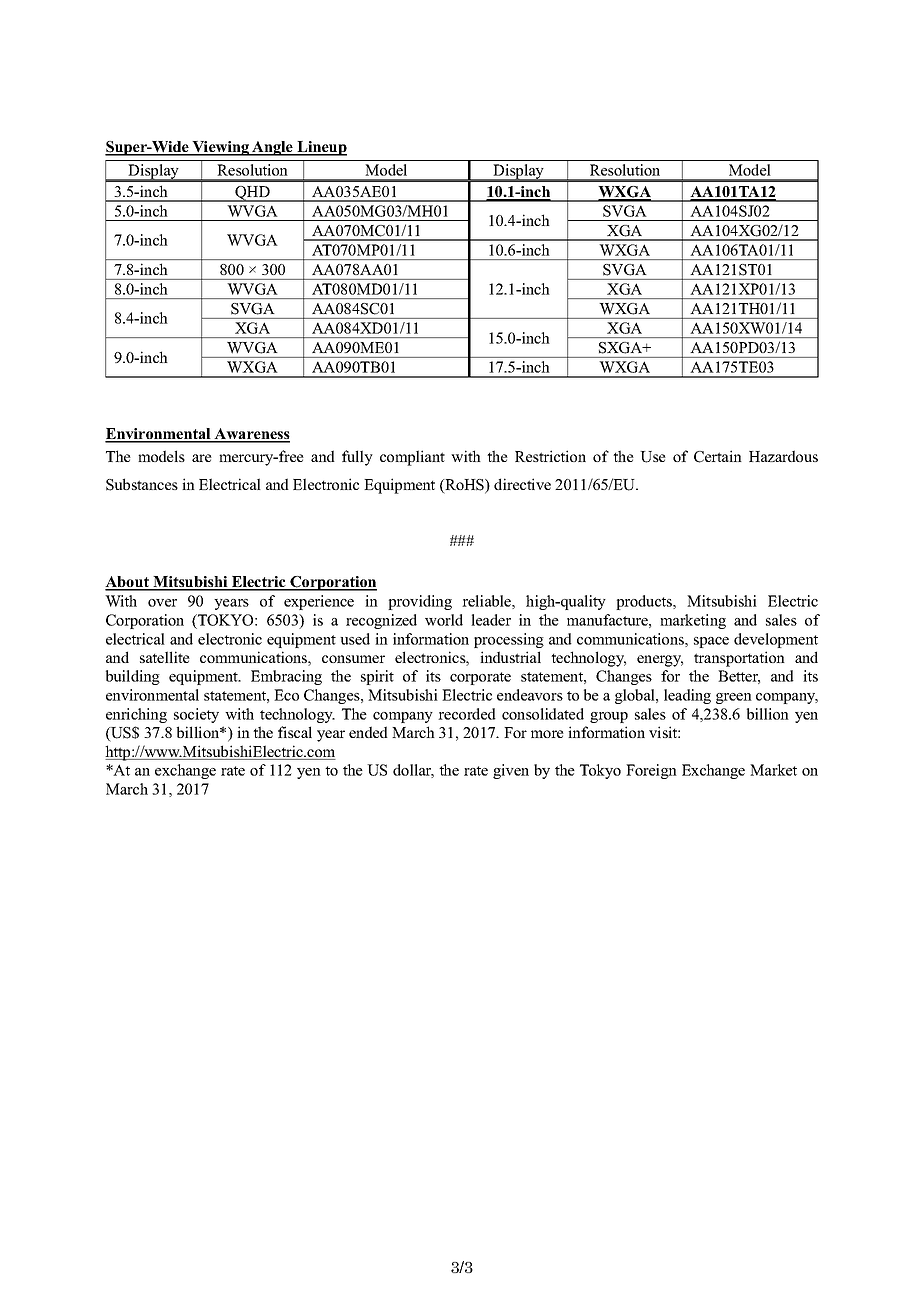 The width and height of the page is (924, 1308). What do you see at coordinates (718, 456) in the page?
I see `Certain` at bounding box center [718, 456].
